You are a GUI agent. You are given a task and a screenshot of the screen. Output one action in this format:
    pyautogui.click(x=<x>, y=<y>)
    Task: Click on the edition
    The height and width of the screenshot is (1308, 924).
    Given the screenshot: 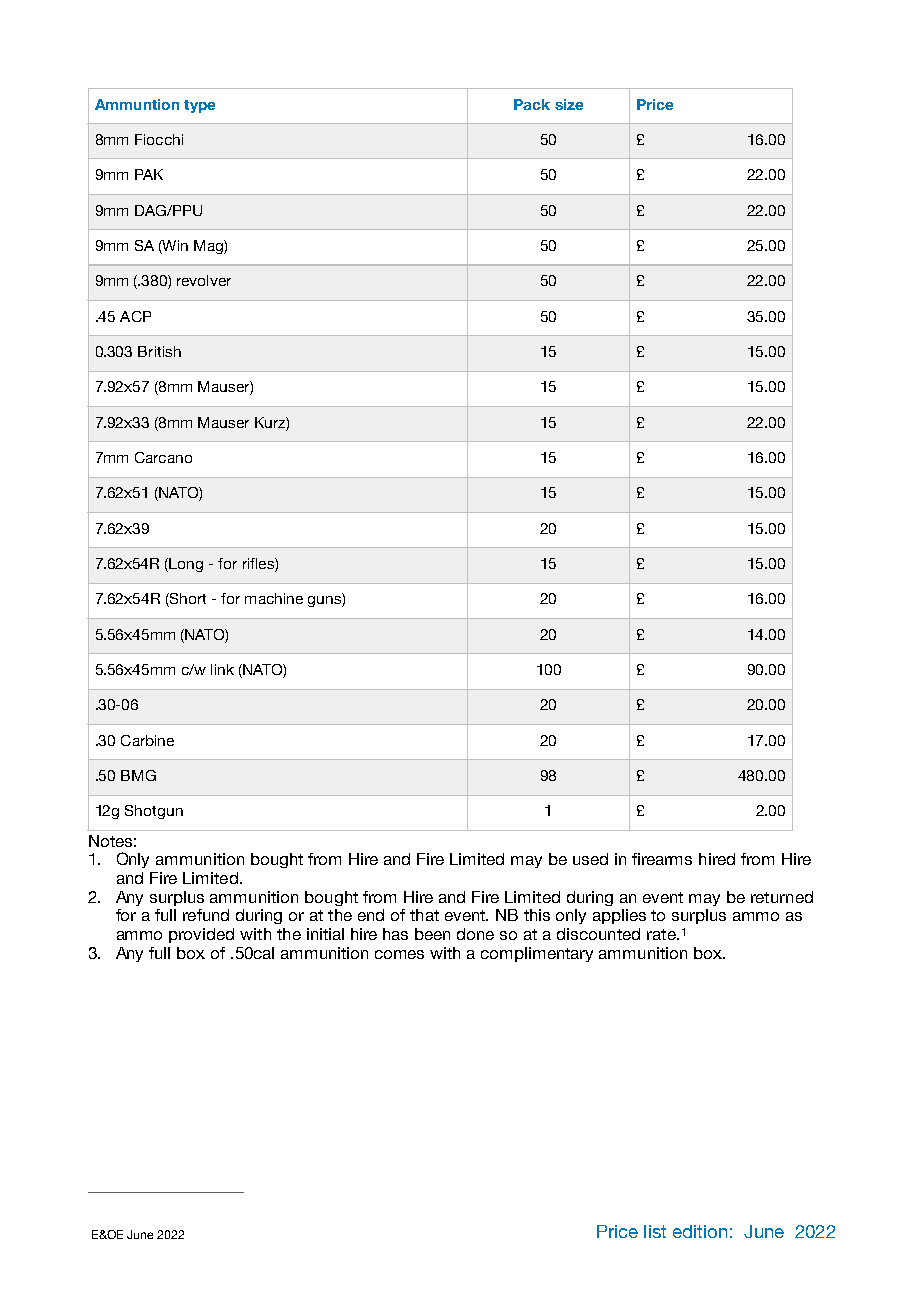 What is the action you would take?
    pyautogui.click(x=700, y=1231)
